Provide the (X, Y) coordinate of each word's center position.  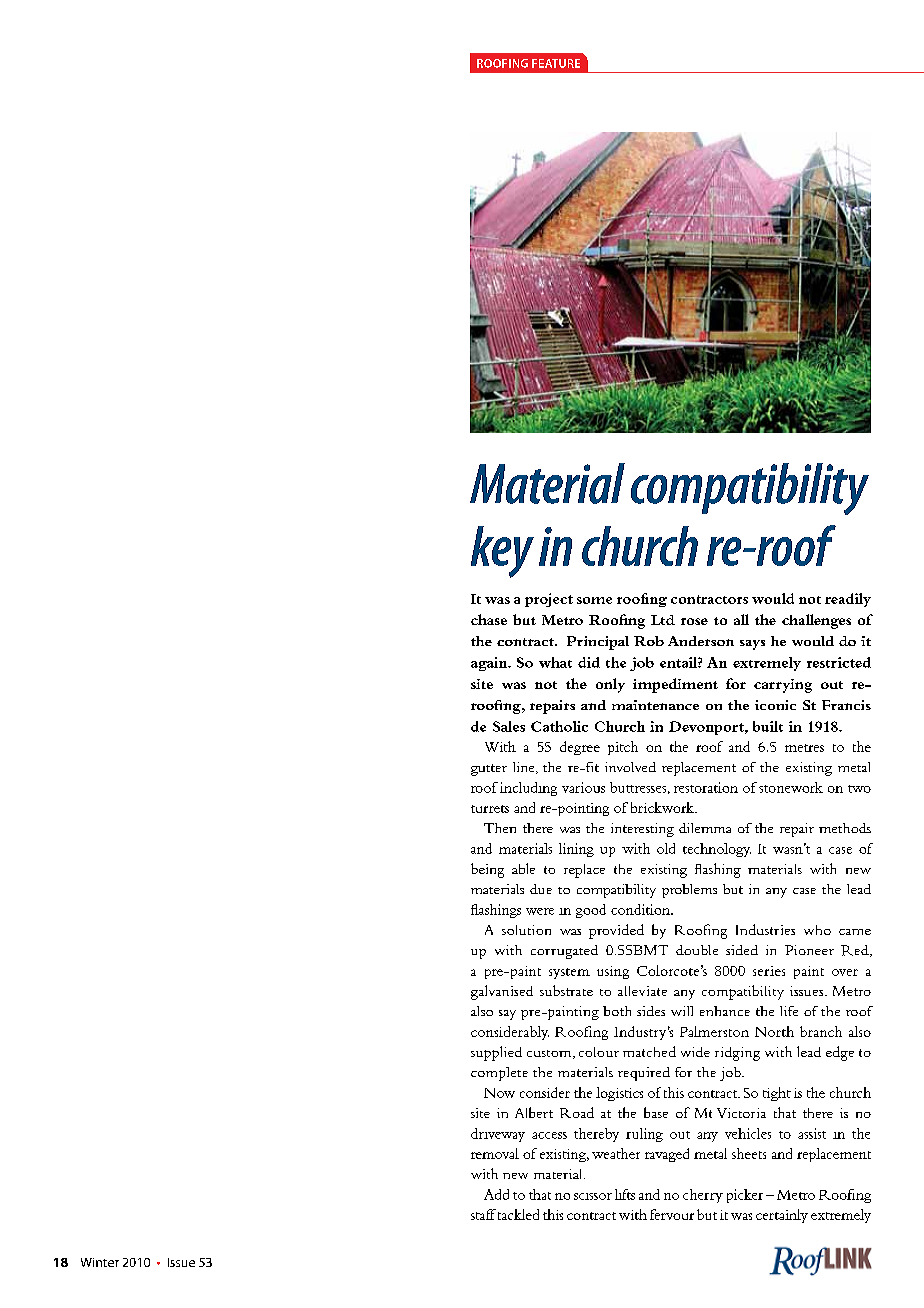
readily (848, 600)
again (490, 664)
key (502, 552)
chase (489, 619)
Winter (100, 1262)
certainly (782, 1216)
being (487, 870)
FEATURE (556, 63)
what (555, 662)
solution (526, 930)
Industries (765, 929)
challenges (816, 621)
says (752, 645)
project (549, 600)
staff (483, 1214)
